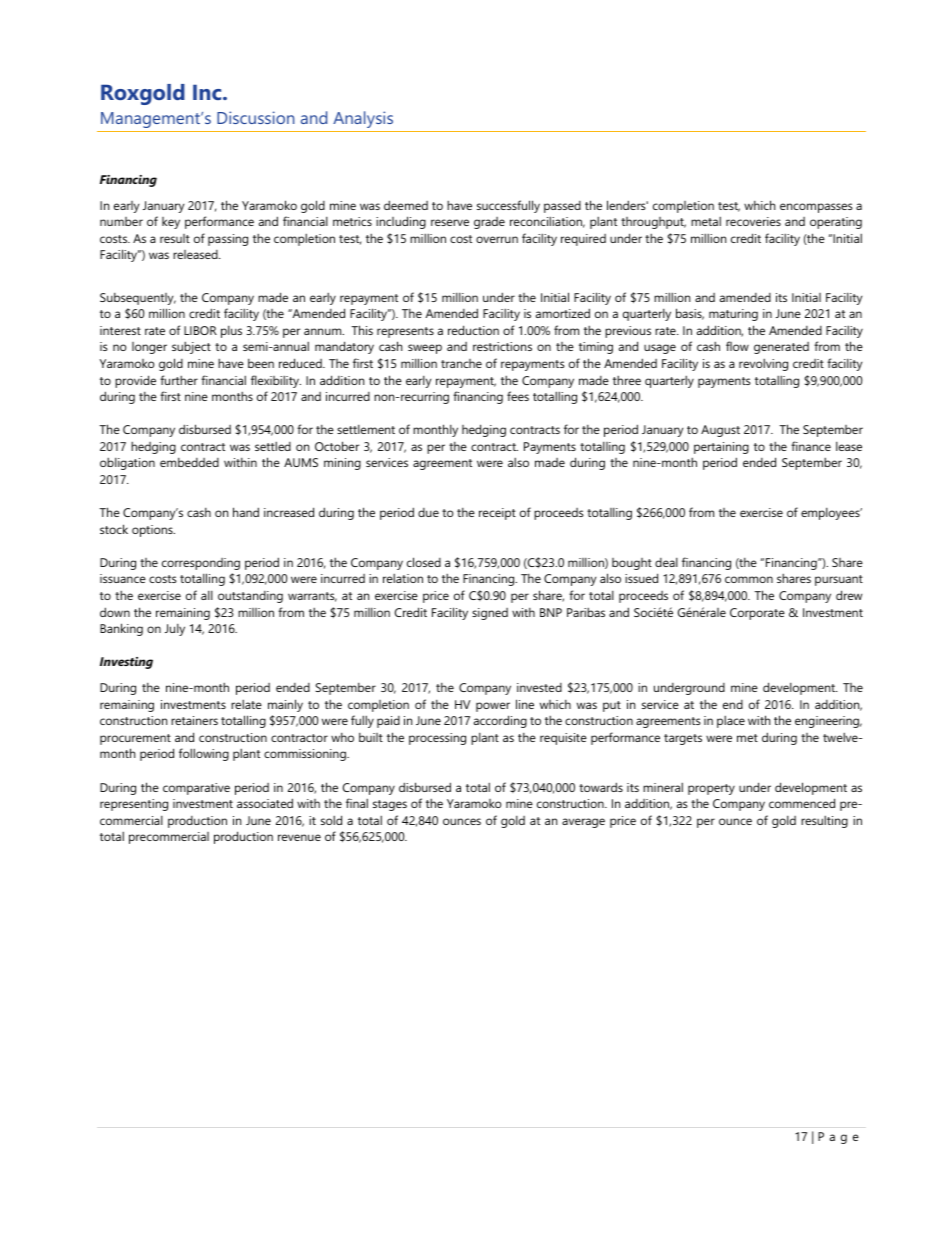  Describe the element at coordinates (497, 514) in the image. I see `receipt` at that location.
